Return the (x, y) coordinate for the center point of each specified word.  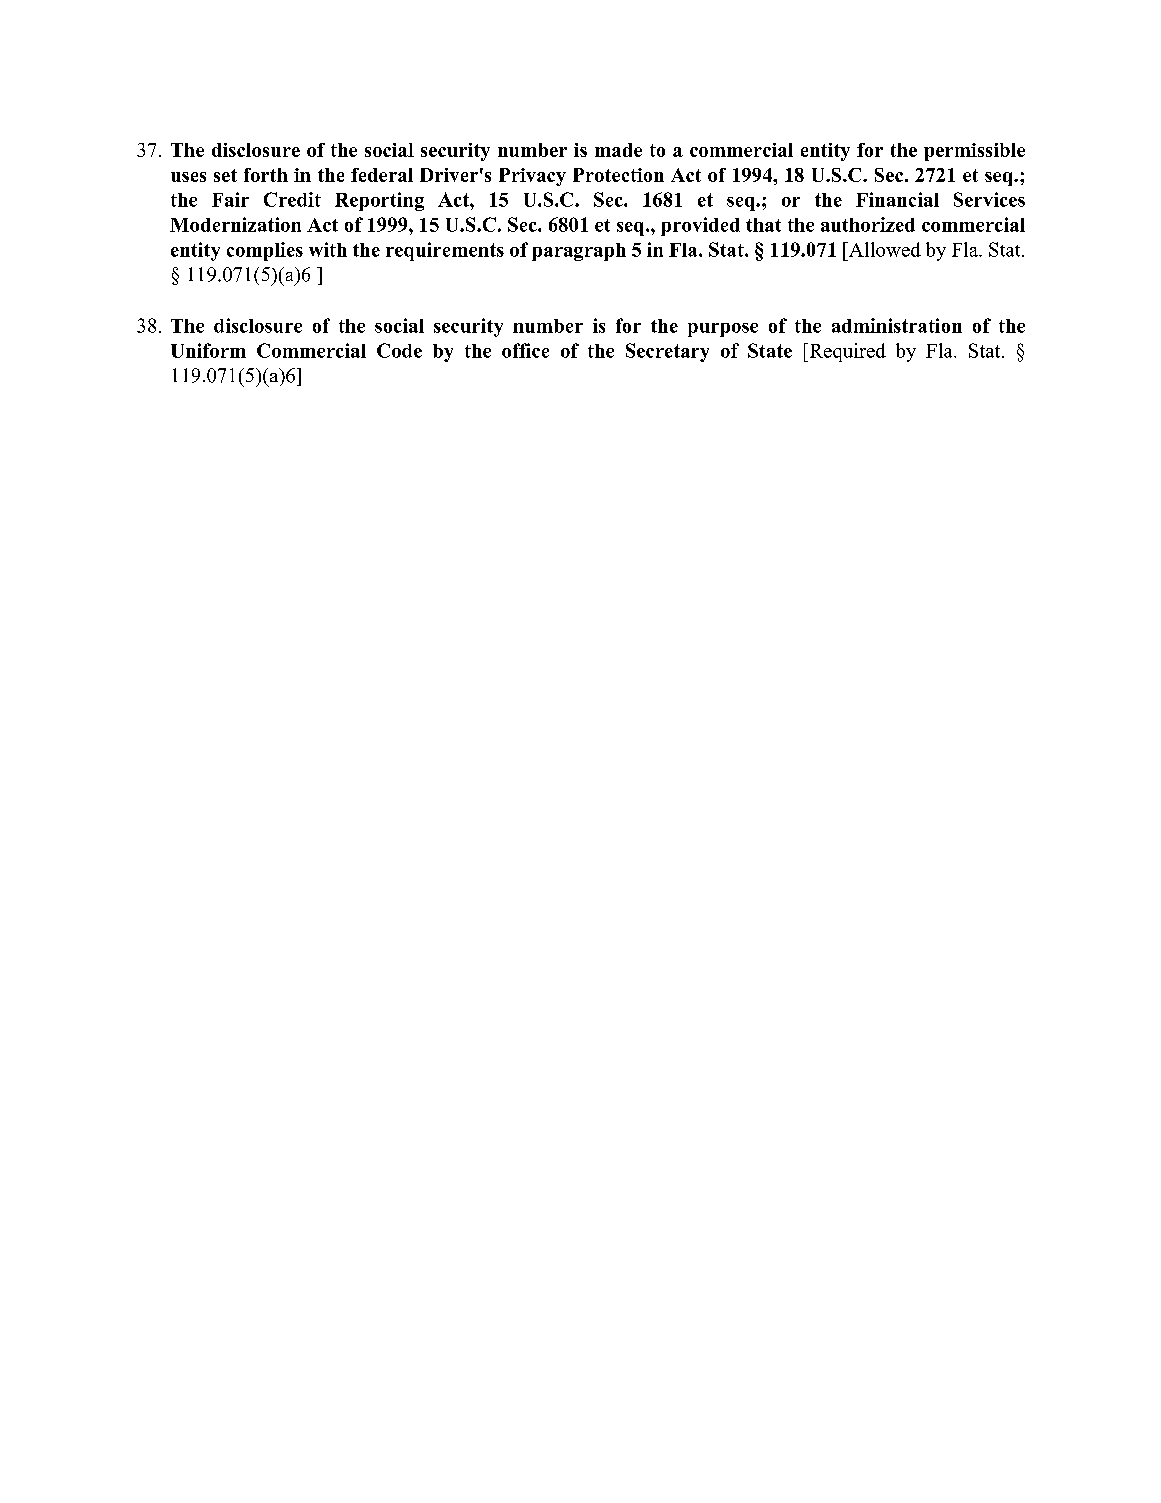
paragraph (579, 252)
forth (266, 175)
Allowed (883, 249)
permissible (974, 152)
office (525, 350)
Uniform (208, 350)
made (618, 150)
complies (265, 251)
